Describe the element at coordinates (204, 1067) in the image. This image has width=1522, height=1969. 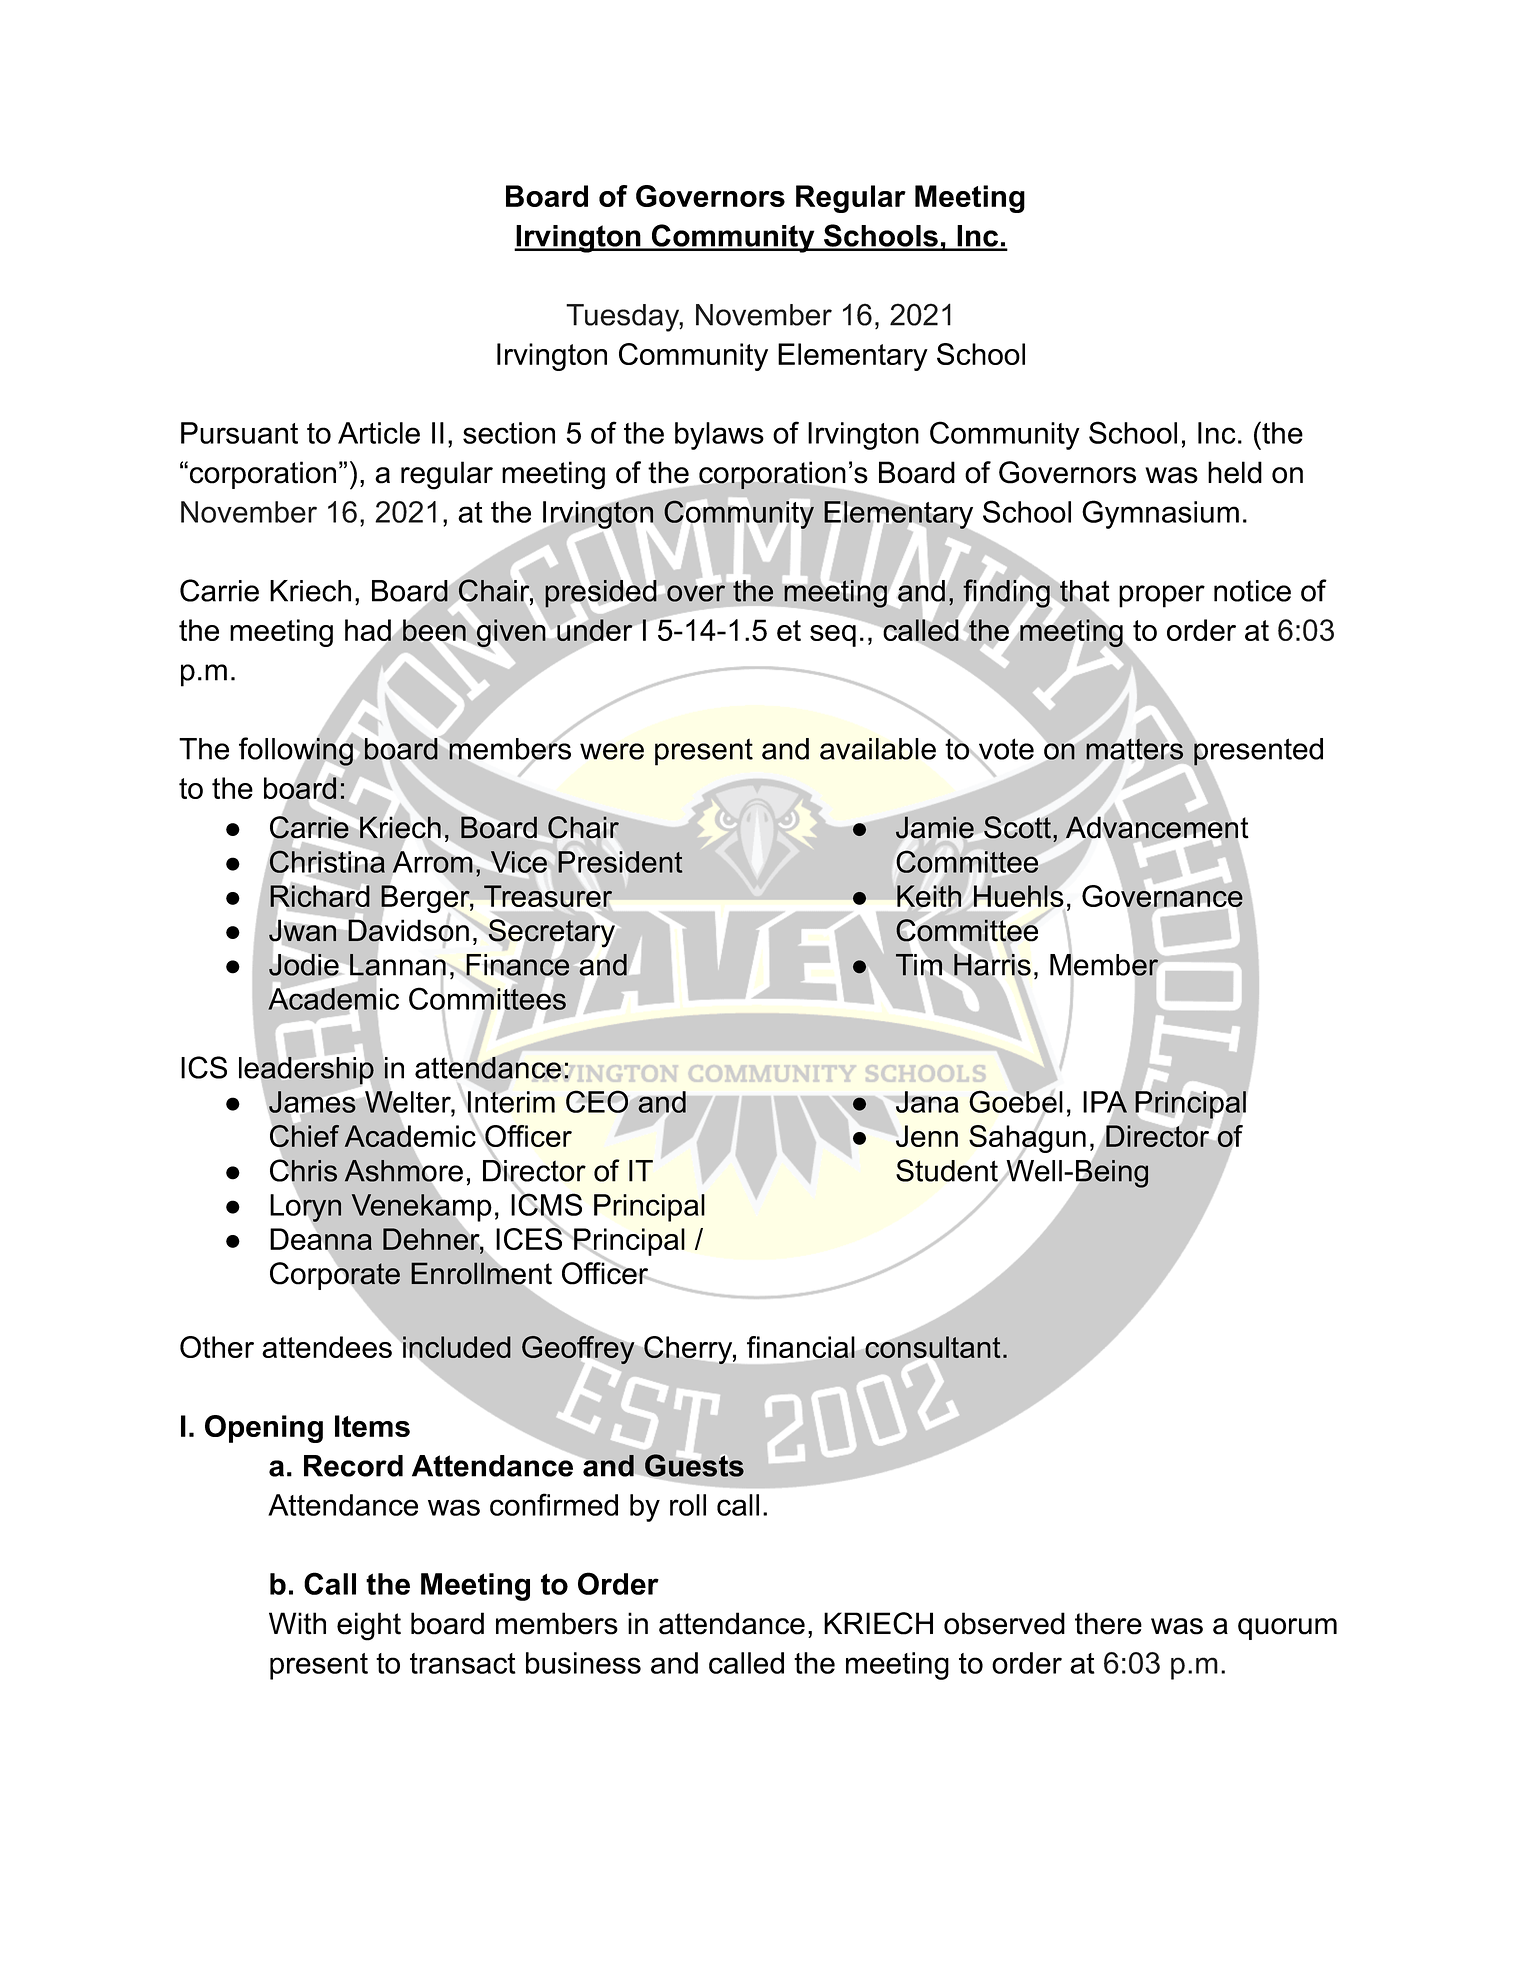
I see `ICS` at that location.
